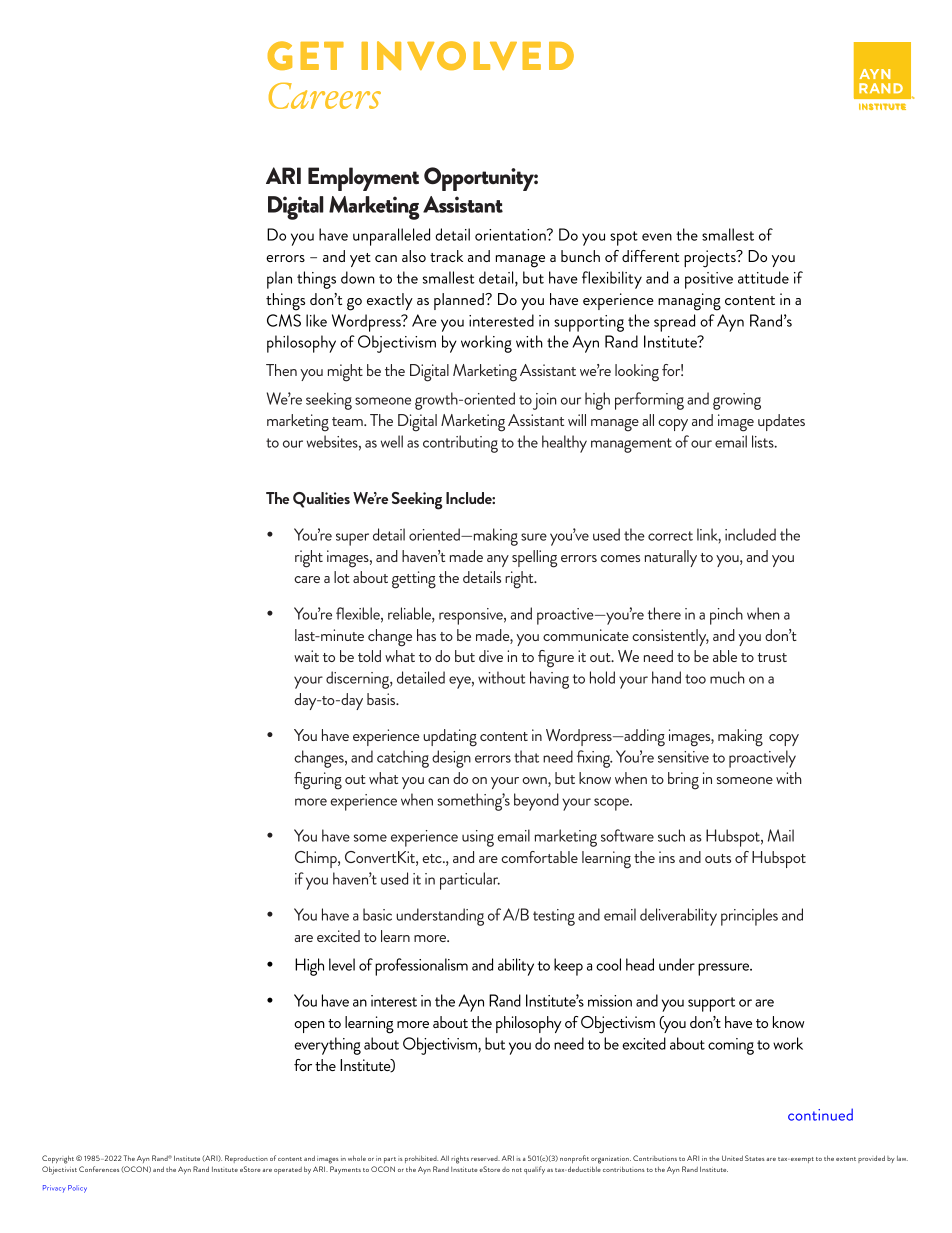 This document has height=1233, width=952. Describe the element at coordinates (749, 917) in the document. I see `principles` at that location.
